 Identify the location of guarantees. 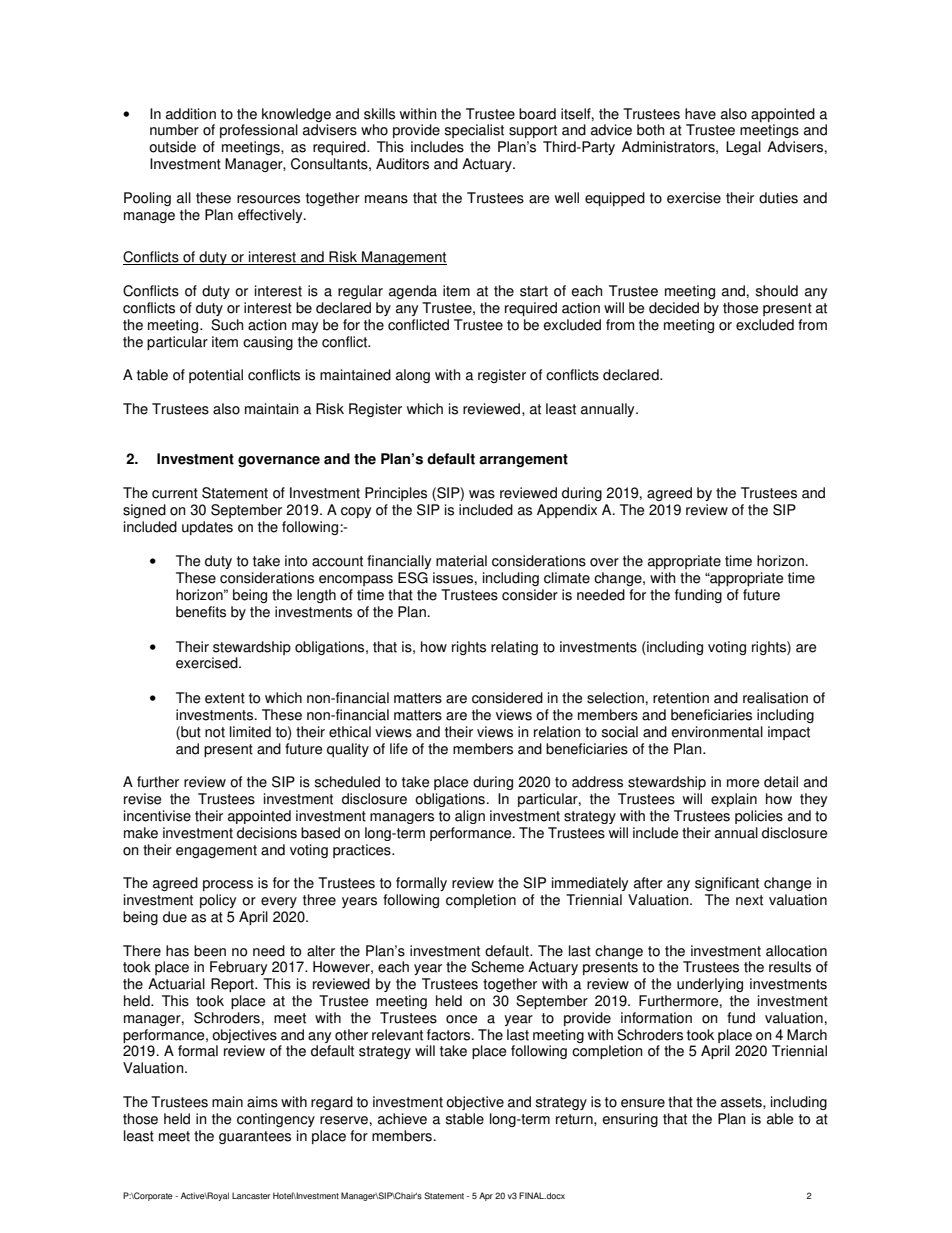
(255, 1137).
